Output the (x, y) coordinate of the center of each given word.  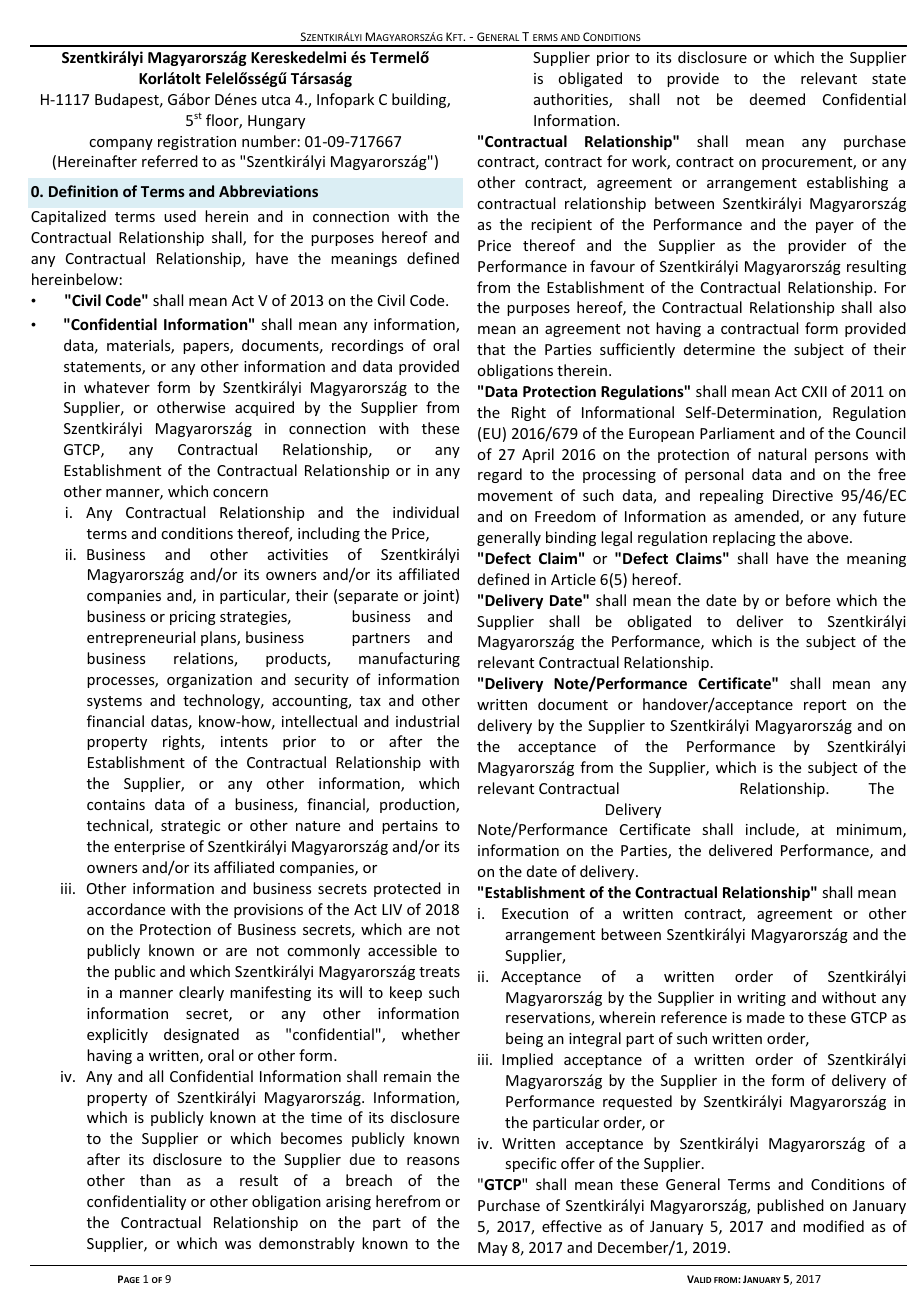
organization (209, 681)
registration (197, 143)
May (493, 1249)
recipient (561, 226)
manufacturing (409, 659)
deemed (777, 99)
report (825, 706)
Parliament (737, 433)
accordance (126, 909)
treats (439, 972)
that (491, 349)
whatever (117, 387)
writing (761, 999)
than (155, 1180)
